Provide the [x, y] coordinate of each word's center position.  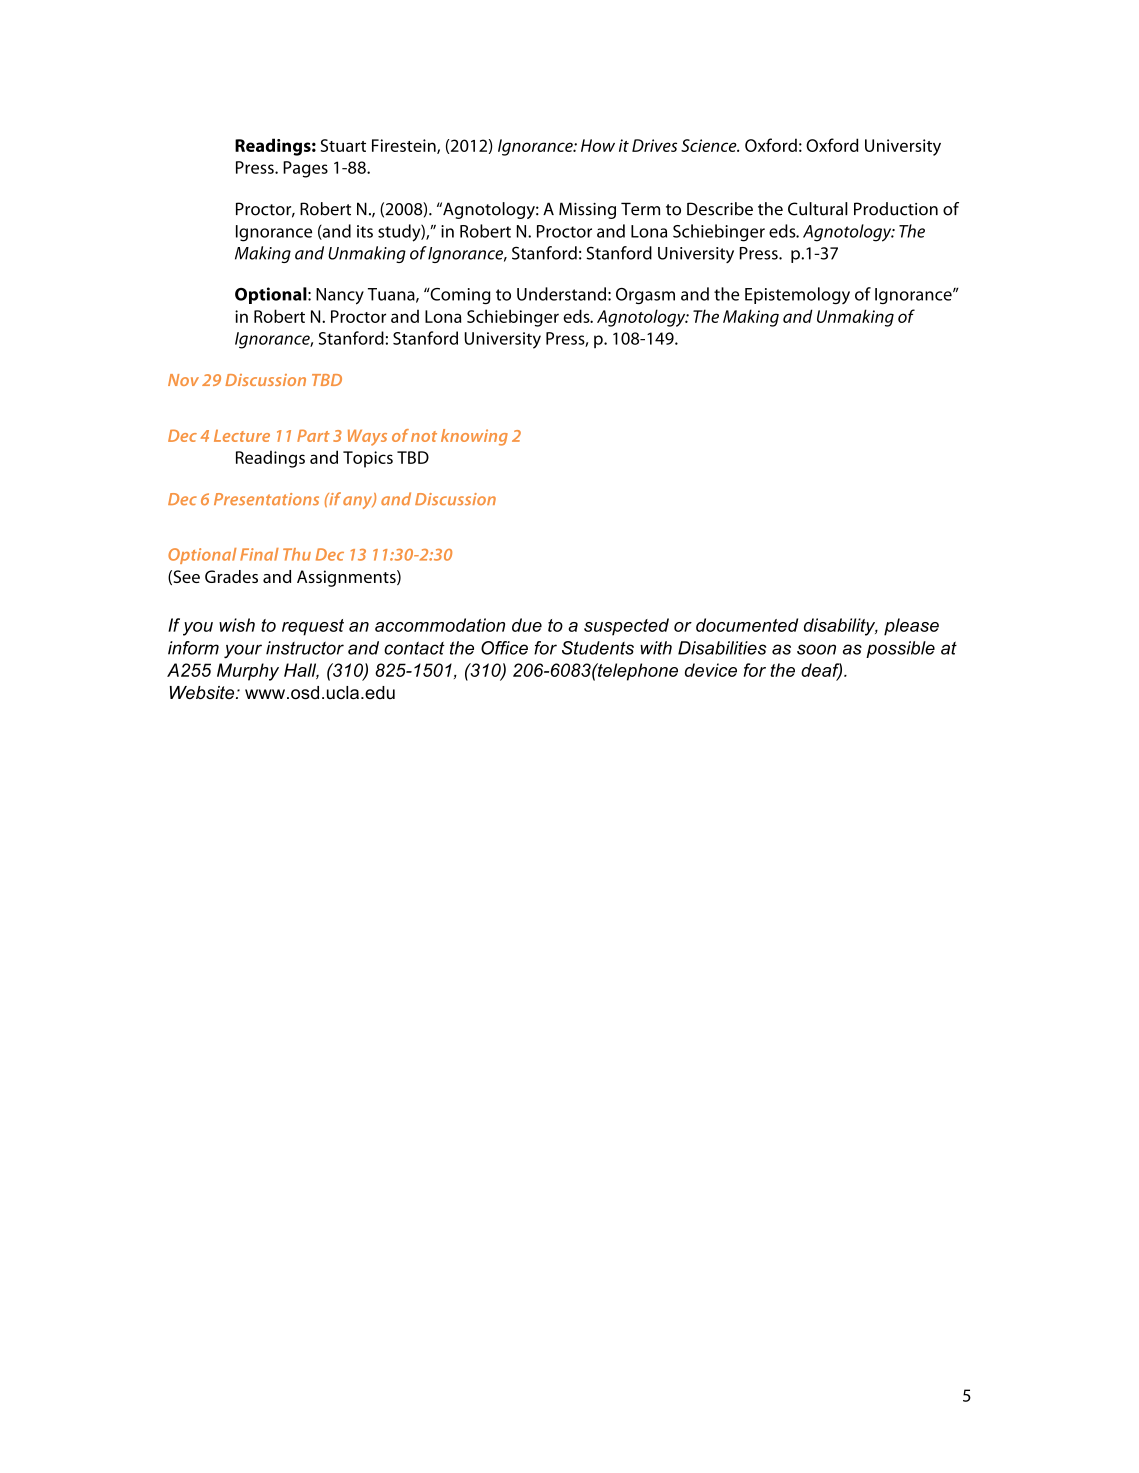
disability [841, 627]
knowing [474, 437]
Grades [231, 576]
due [527, 625]
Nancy [340, 296]
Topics [368, 459]
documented [747, 625]
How [598, 145]
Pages [305, 169]
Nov [183, 380]
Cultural [818, 209]
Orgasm [645, 296]
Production [896, 209]
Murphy [248, 672]
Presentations [266, 499]
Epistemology [797, 295]
